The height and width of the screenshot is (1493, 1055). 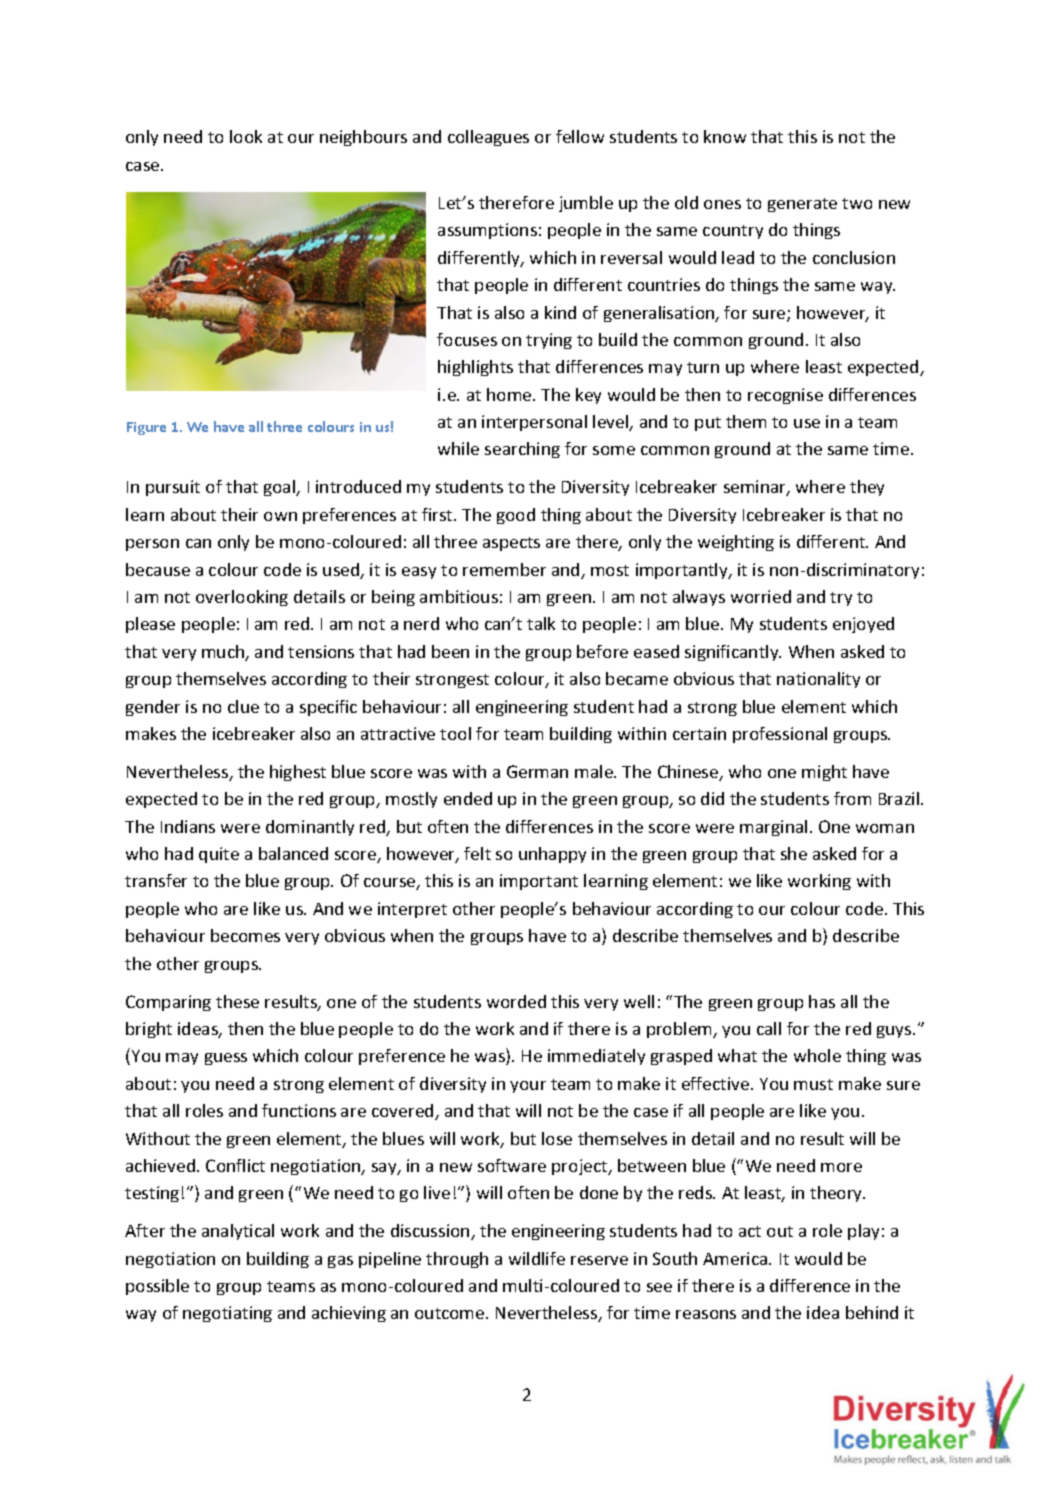 I want to click on generate, so click(x=802, y=205).
